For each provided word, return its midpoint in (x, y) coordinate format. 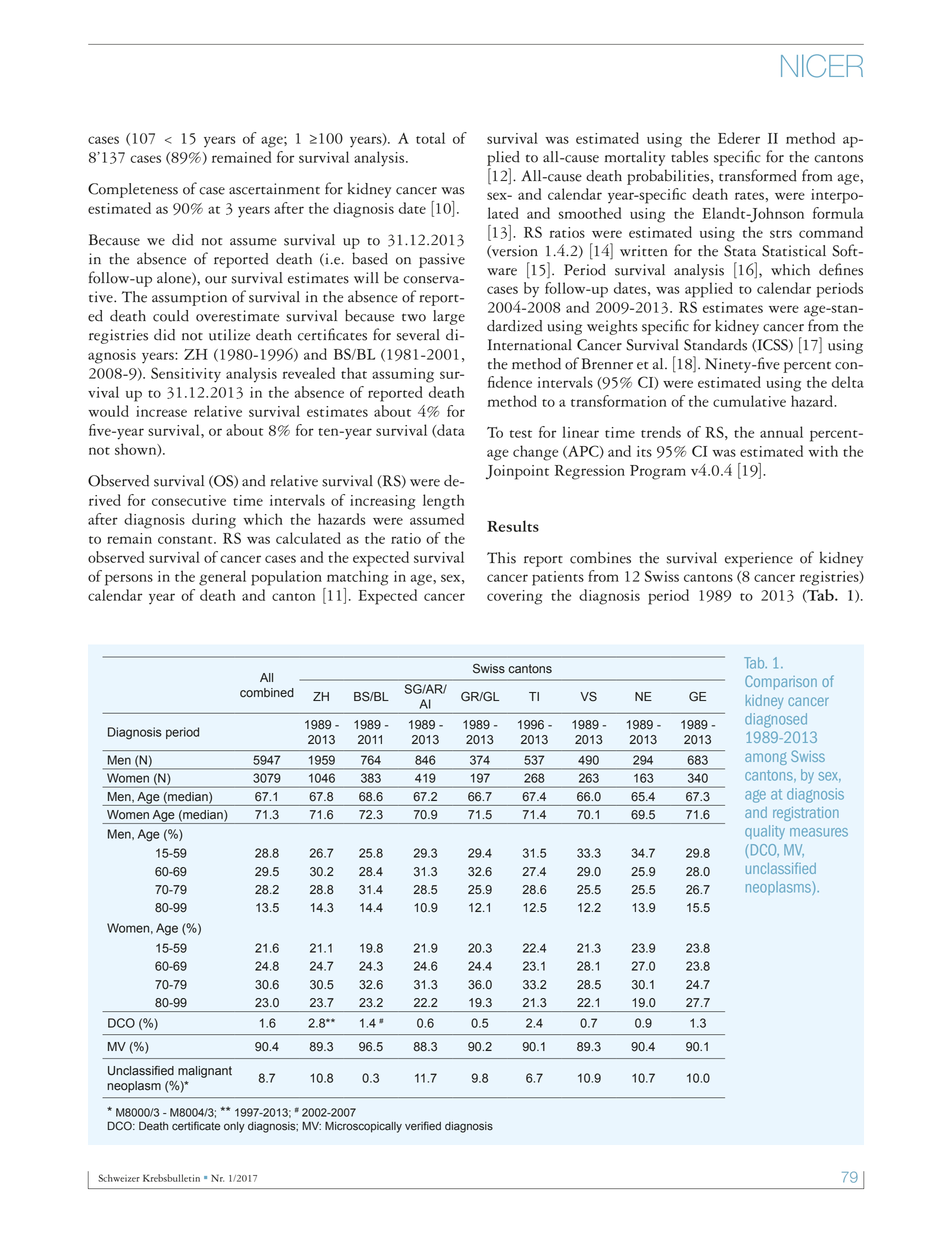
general (222, 578)
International (529, 345)
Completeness (133, 190)
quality (765, 832)
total (430, 138)
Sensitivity (186, 375)
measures (819, 832)
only (234, 1127)
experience (759, 559)
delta (848, 382)
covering (515, 597)
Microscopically (363, 1127)
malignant (205, 1072)
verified (423, 1126)
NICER (822, 66)
